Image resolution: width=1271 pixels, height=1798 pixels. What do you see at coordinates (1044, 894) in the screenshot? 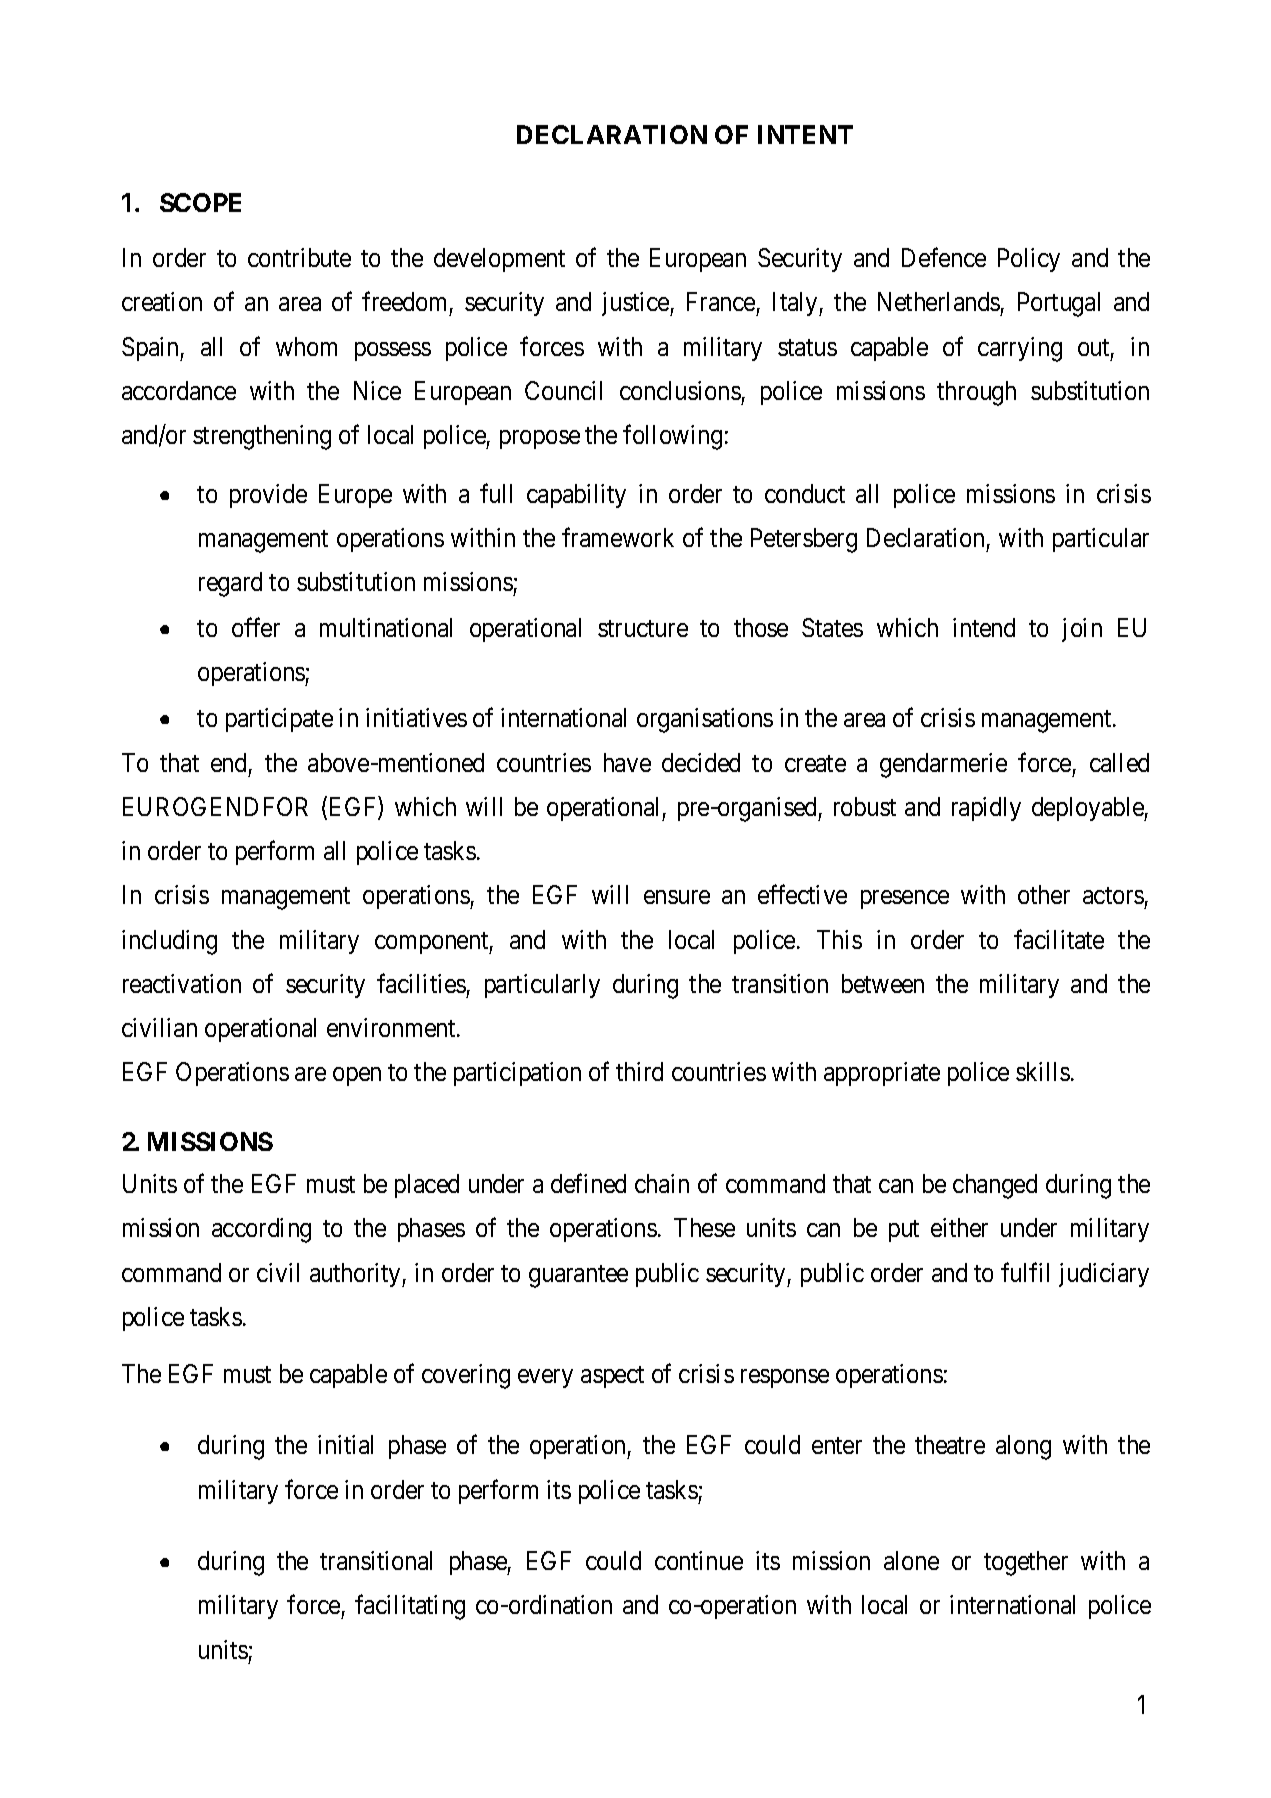
I see `other` at bounding box center [1044, 894].
